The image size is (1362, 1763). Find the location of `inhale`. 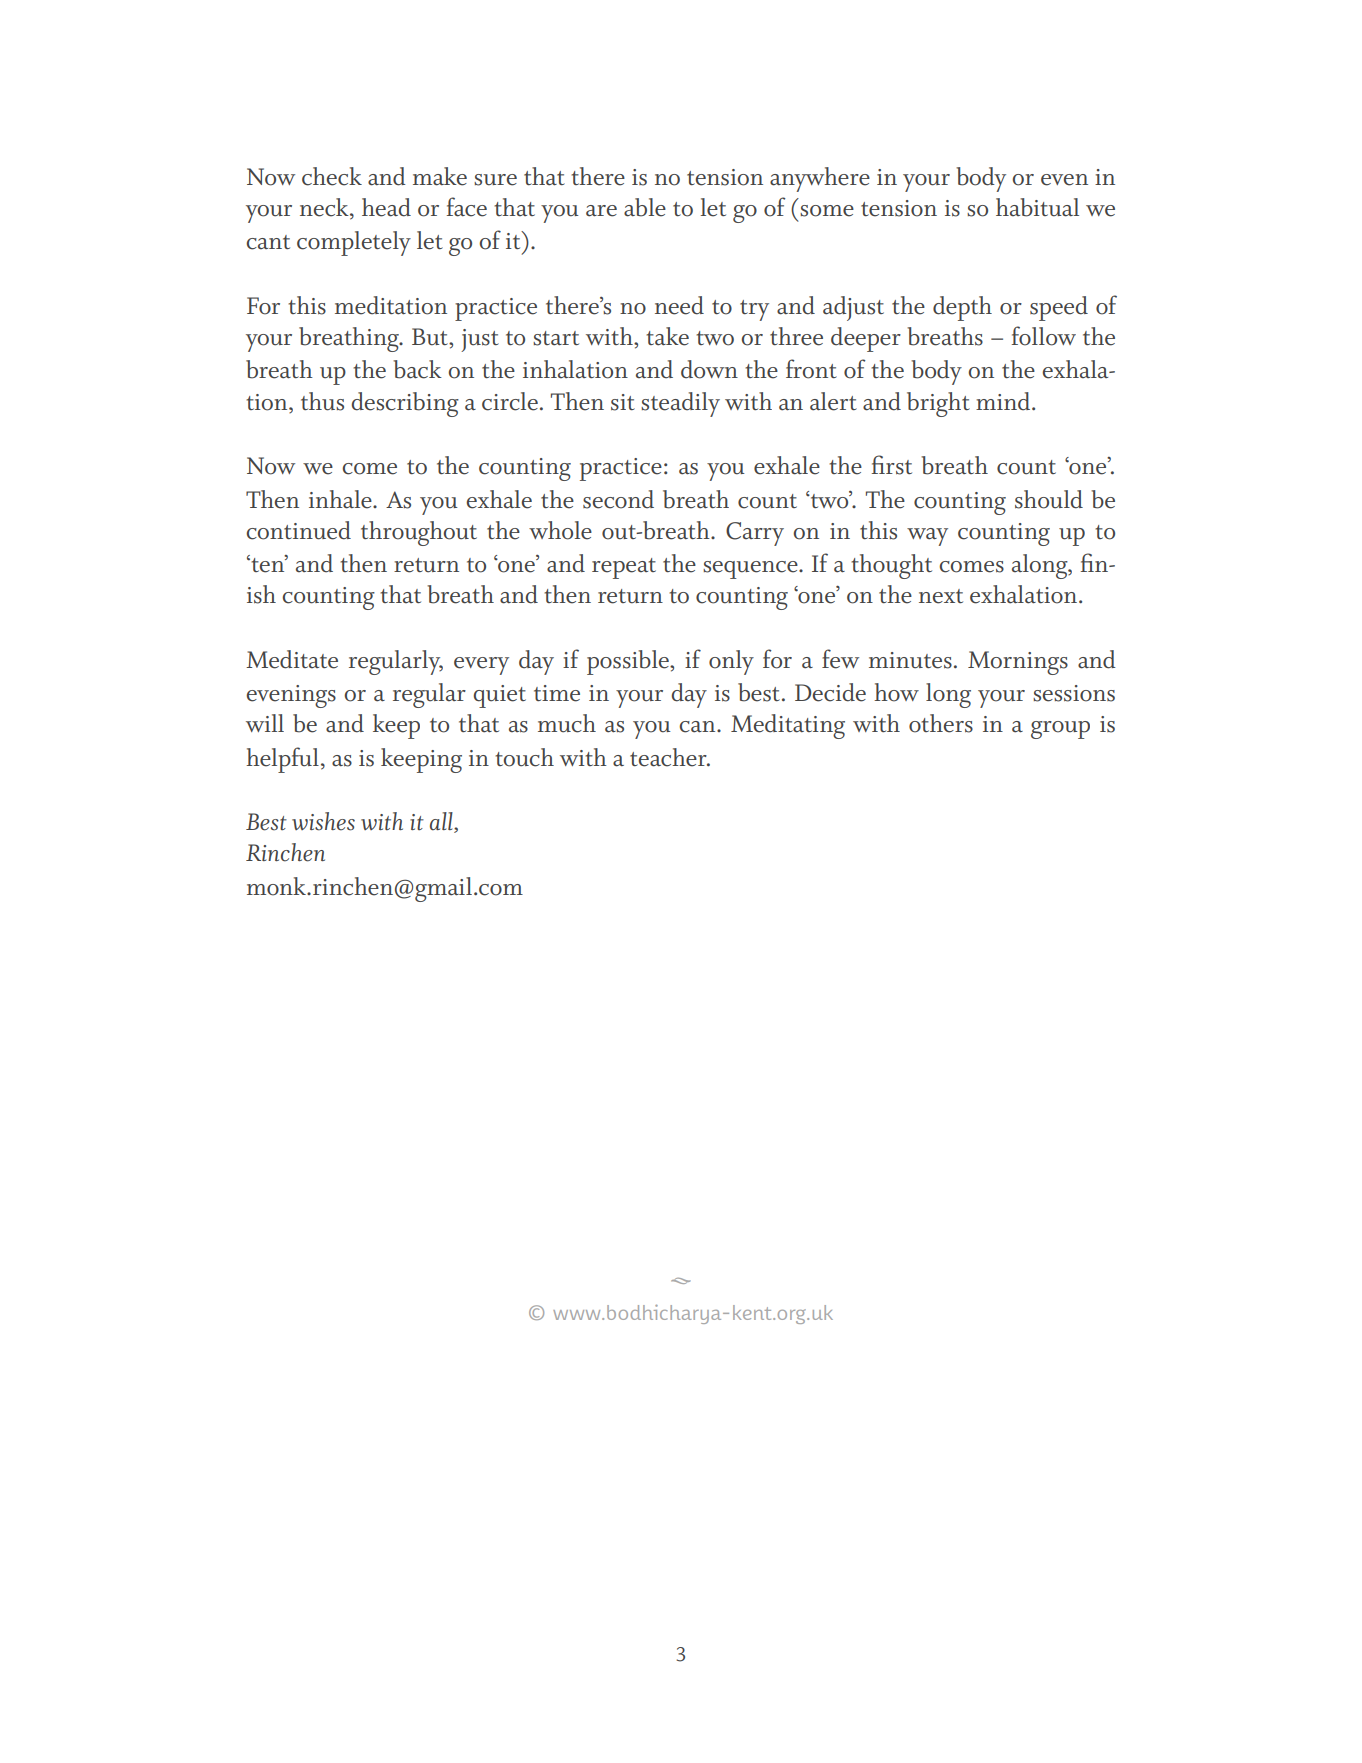

inhale is located at coordinates (341, 499).
